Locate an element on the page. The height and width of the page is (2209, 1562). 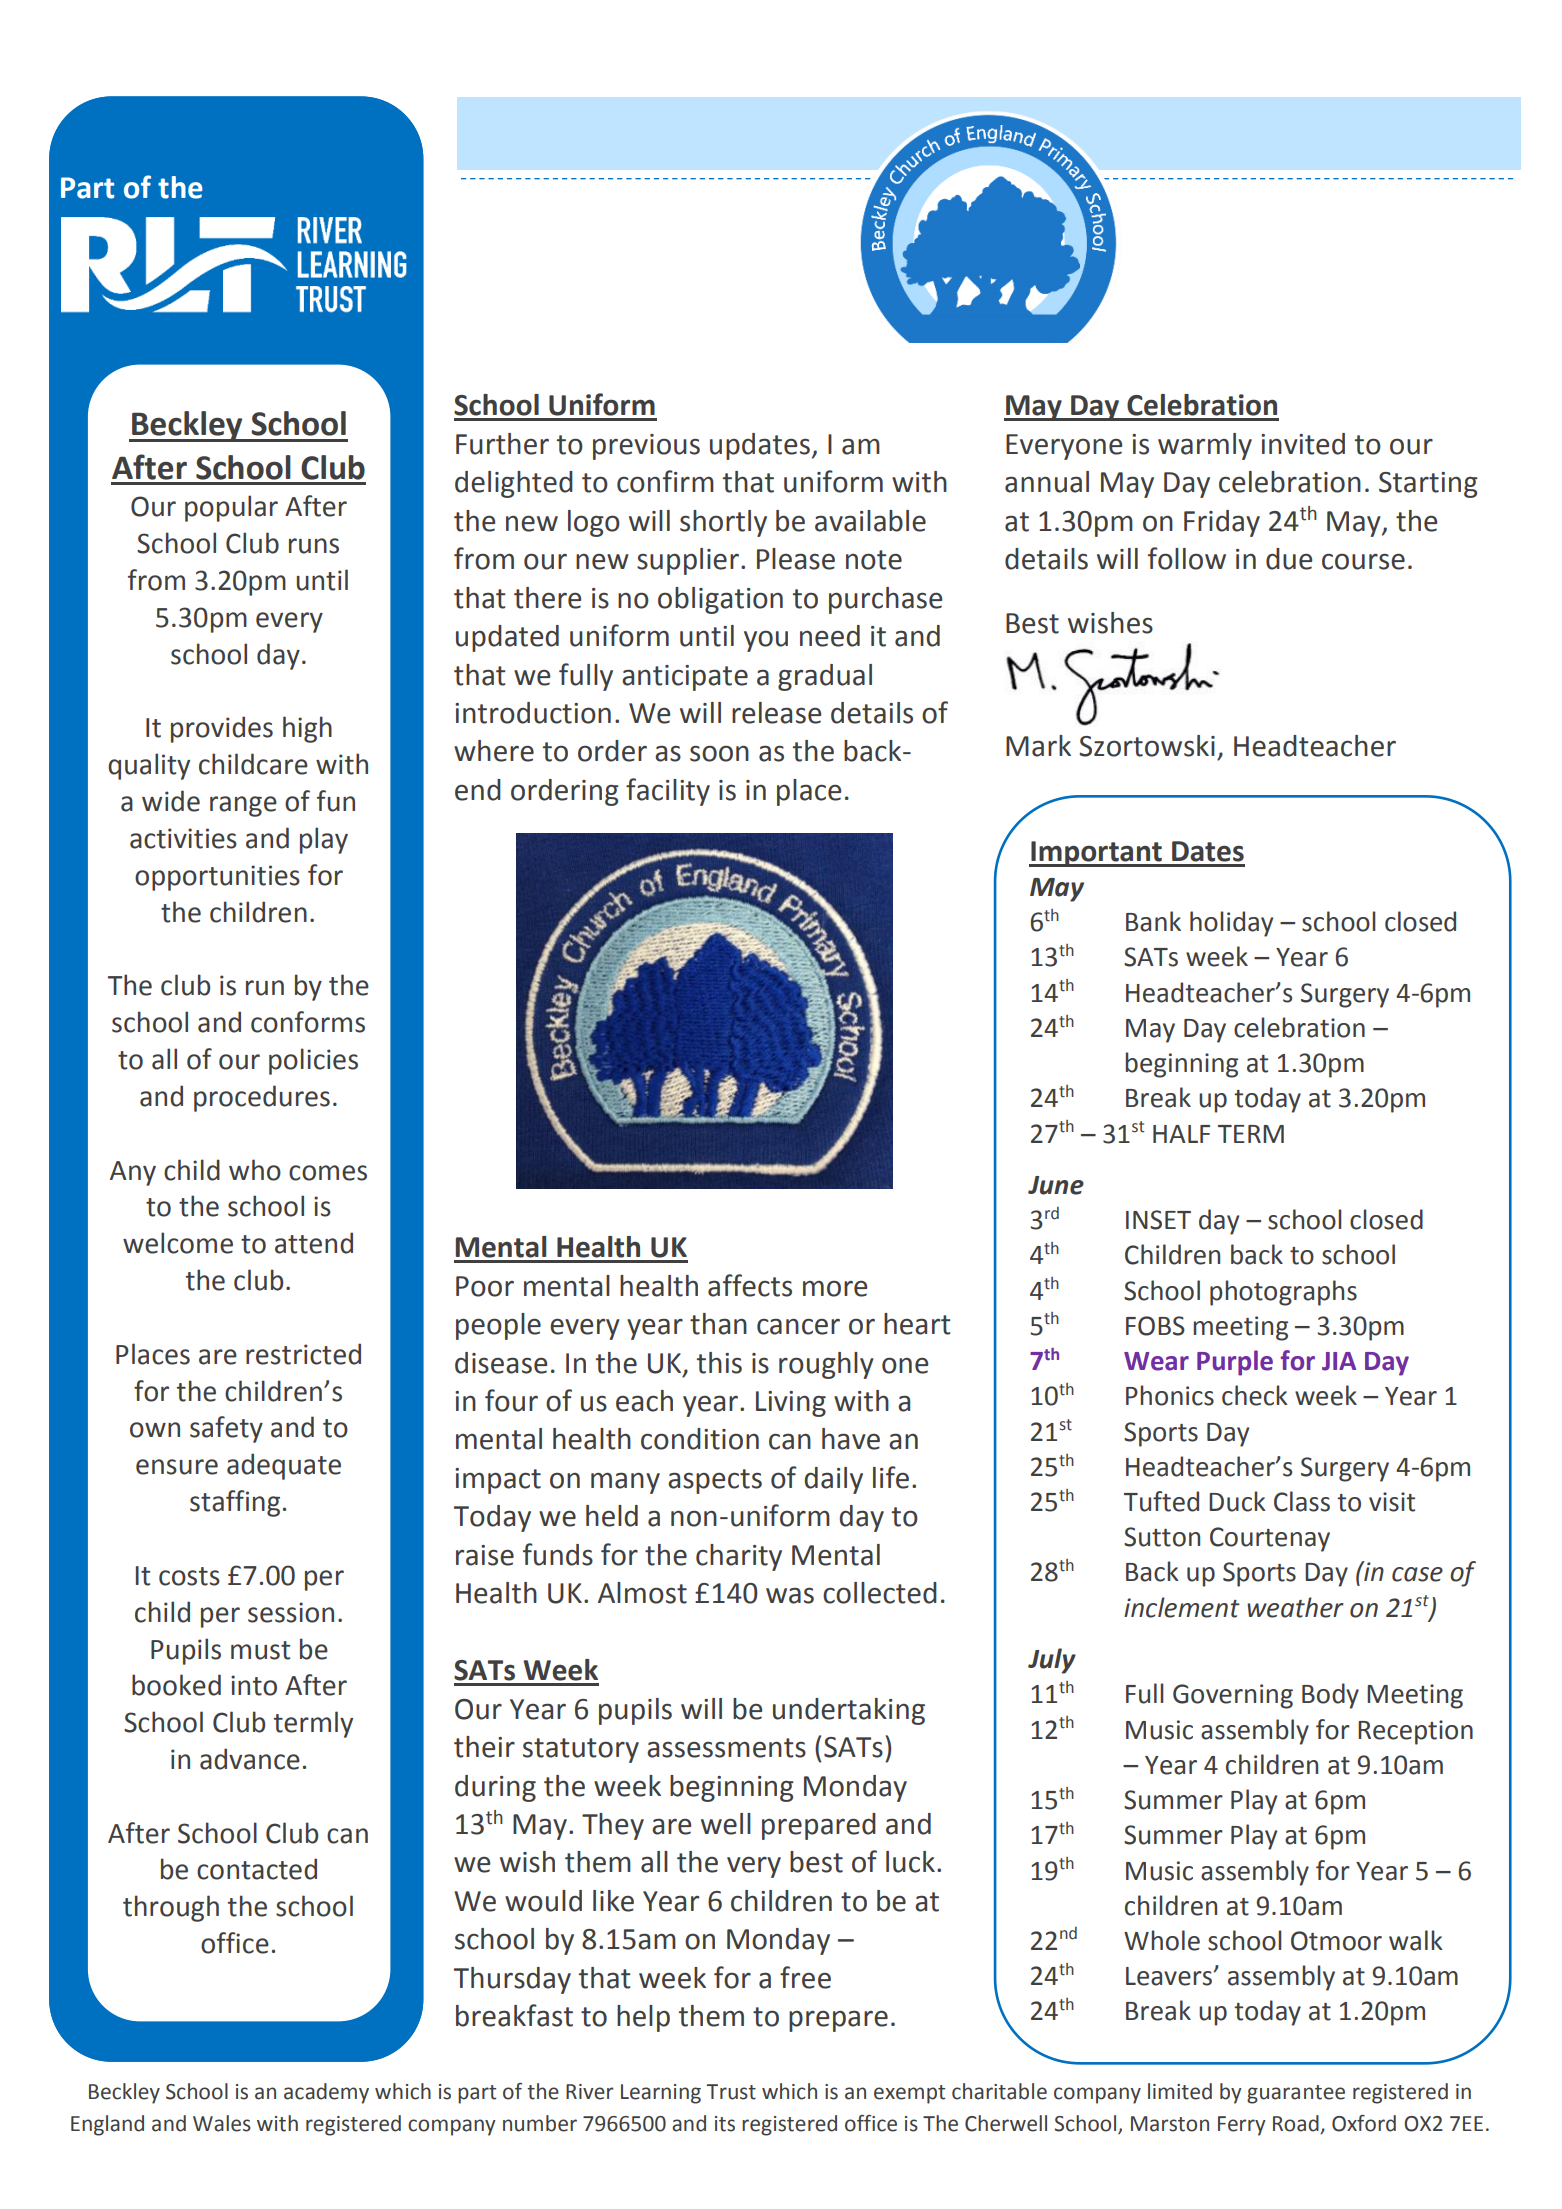
shortly is located at coordinates (723, 523).
